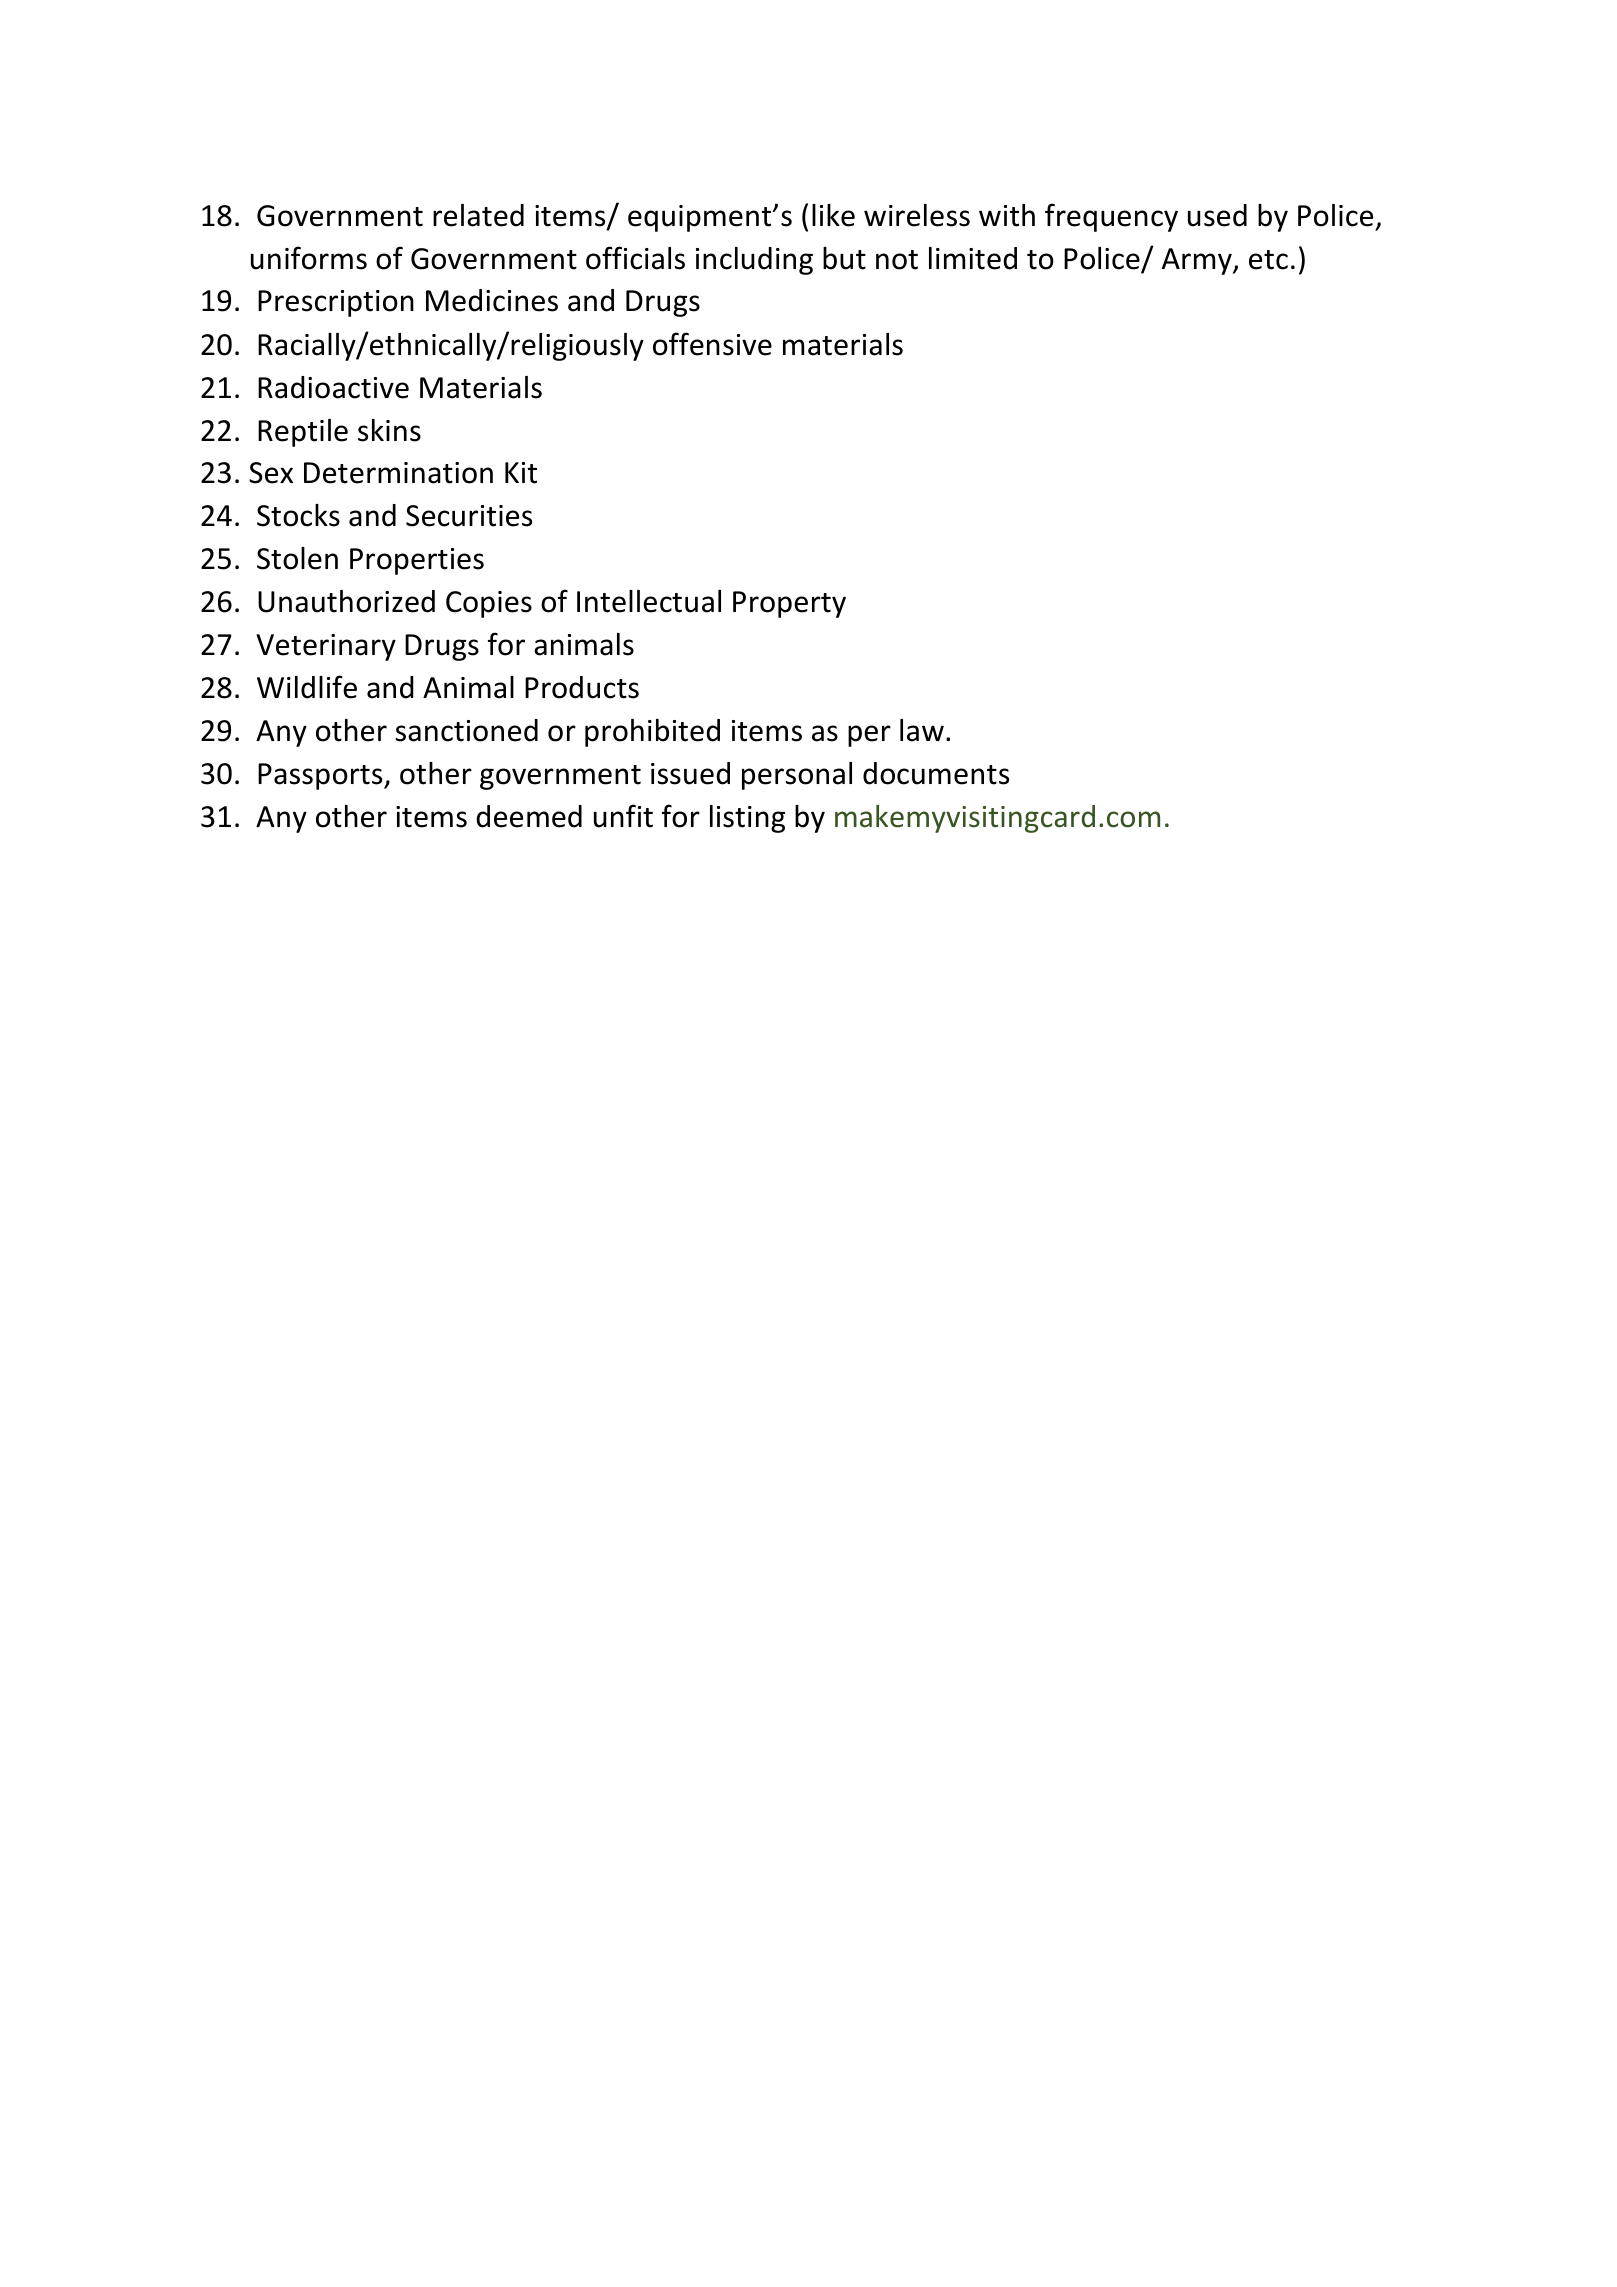 The height and width of the document is (2287, 1617). I want to click on Determination, so click(398, 473).
